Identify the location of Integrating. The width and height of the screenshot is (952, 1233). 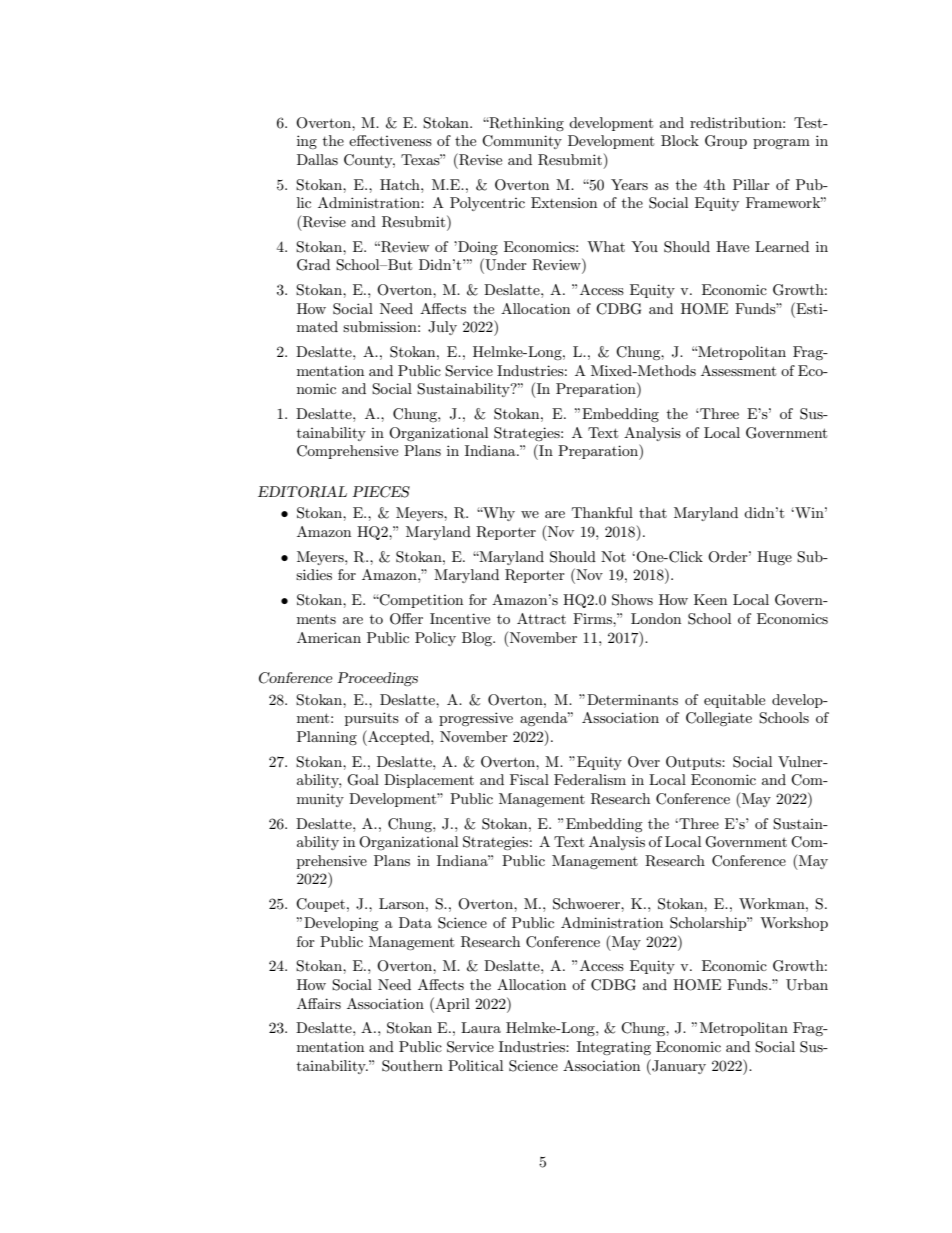
(614, 1048).
